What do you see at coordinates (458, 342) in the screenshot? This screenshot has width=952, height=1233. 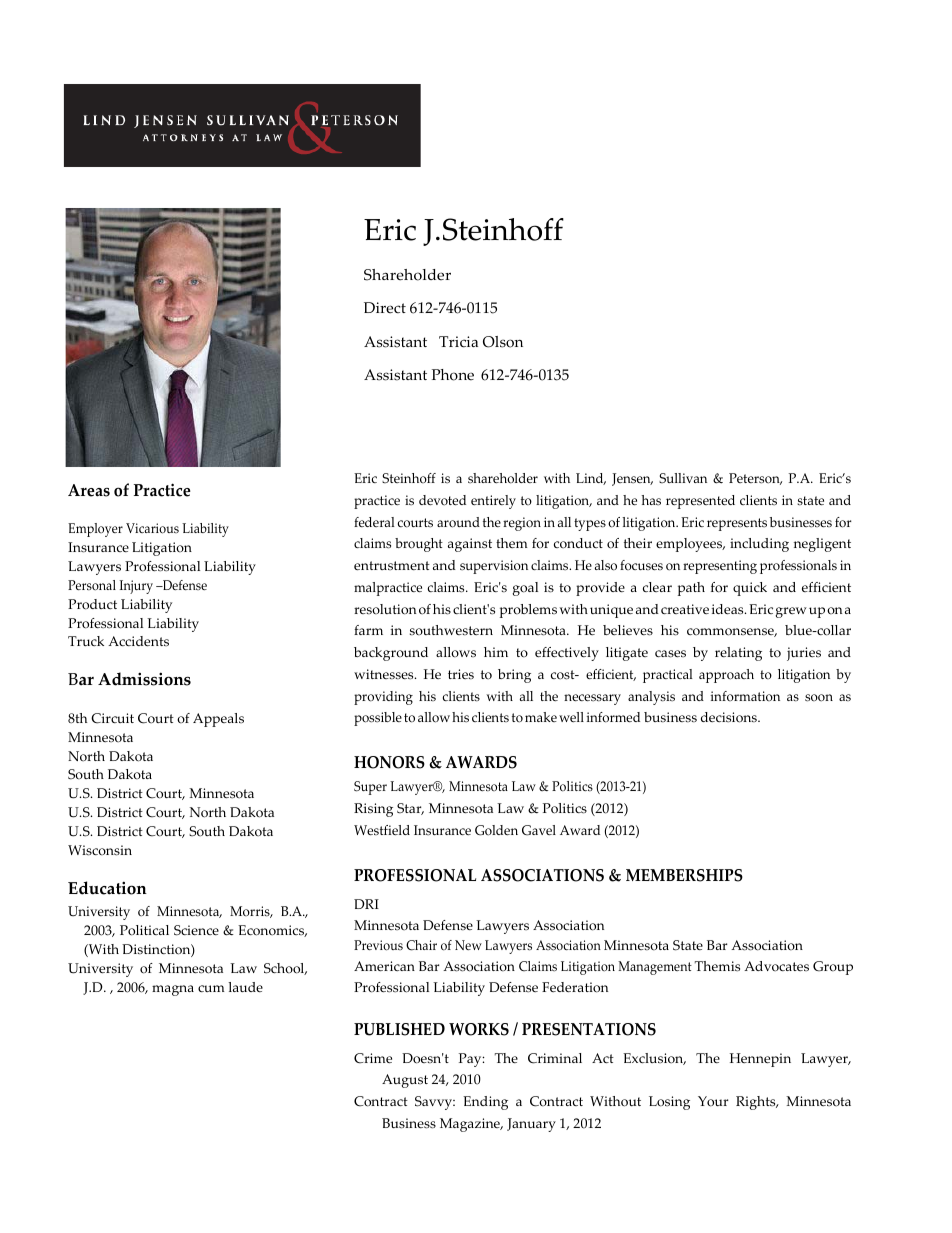 I see `Tricia` at bounding box center [458, 342].
